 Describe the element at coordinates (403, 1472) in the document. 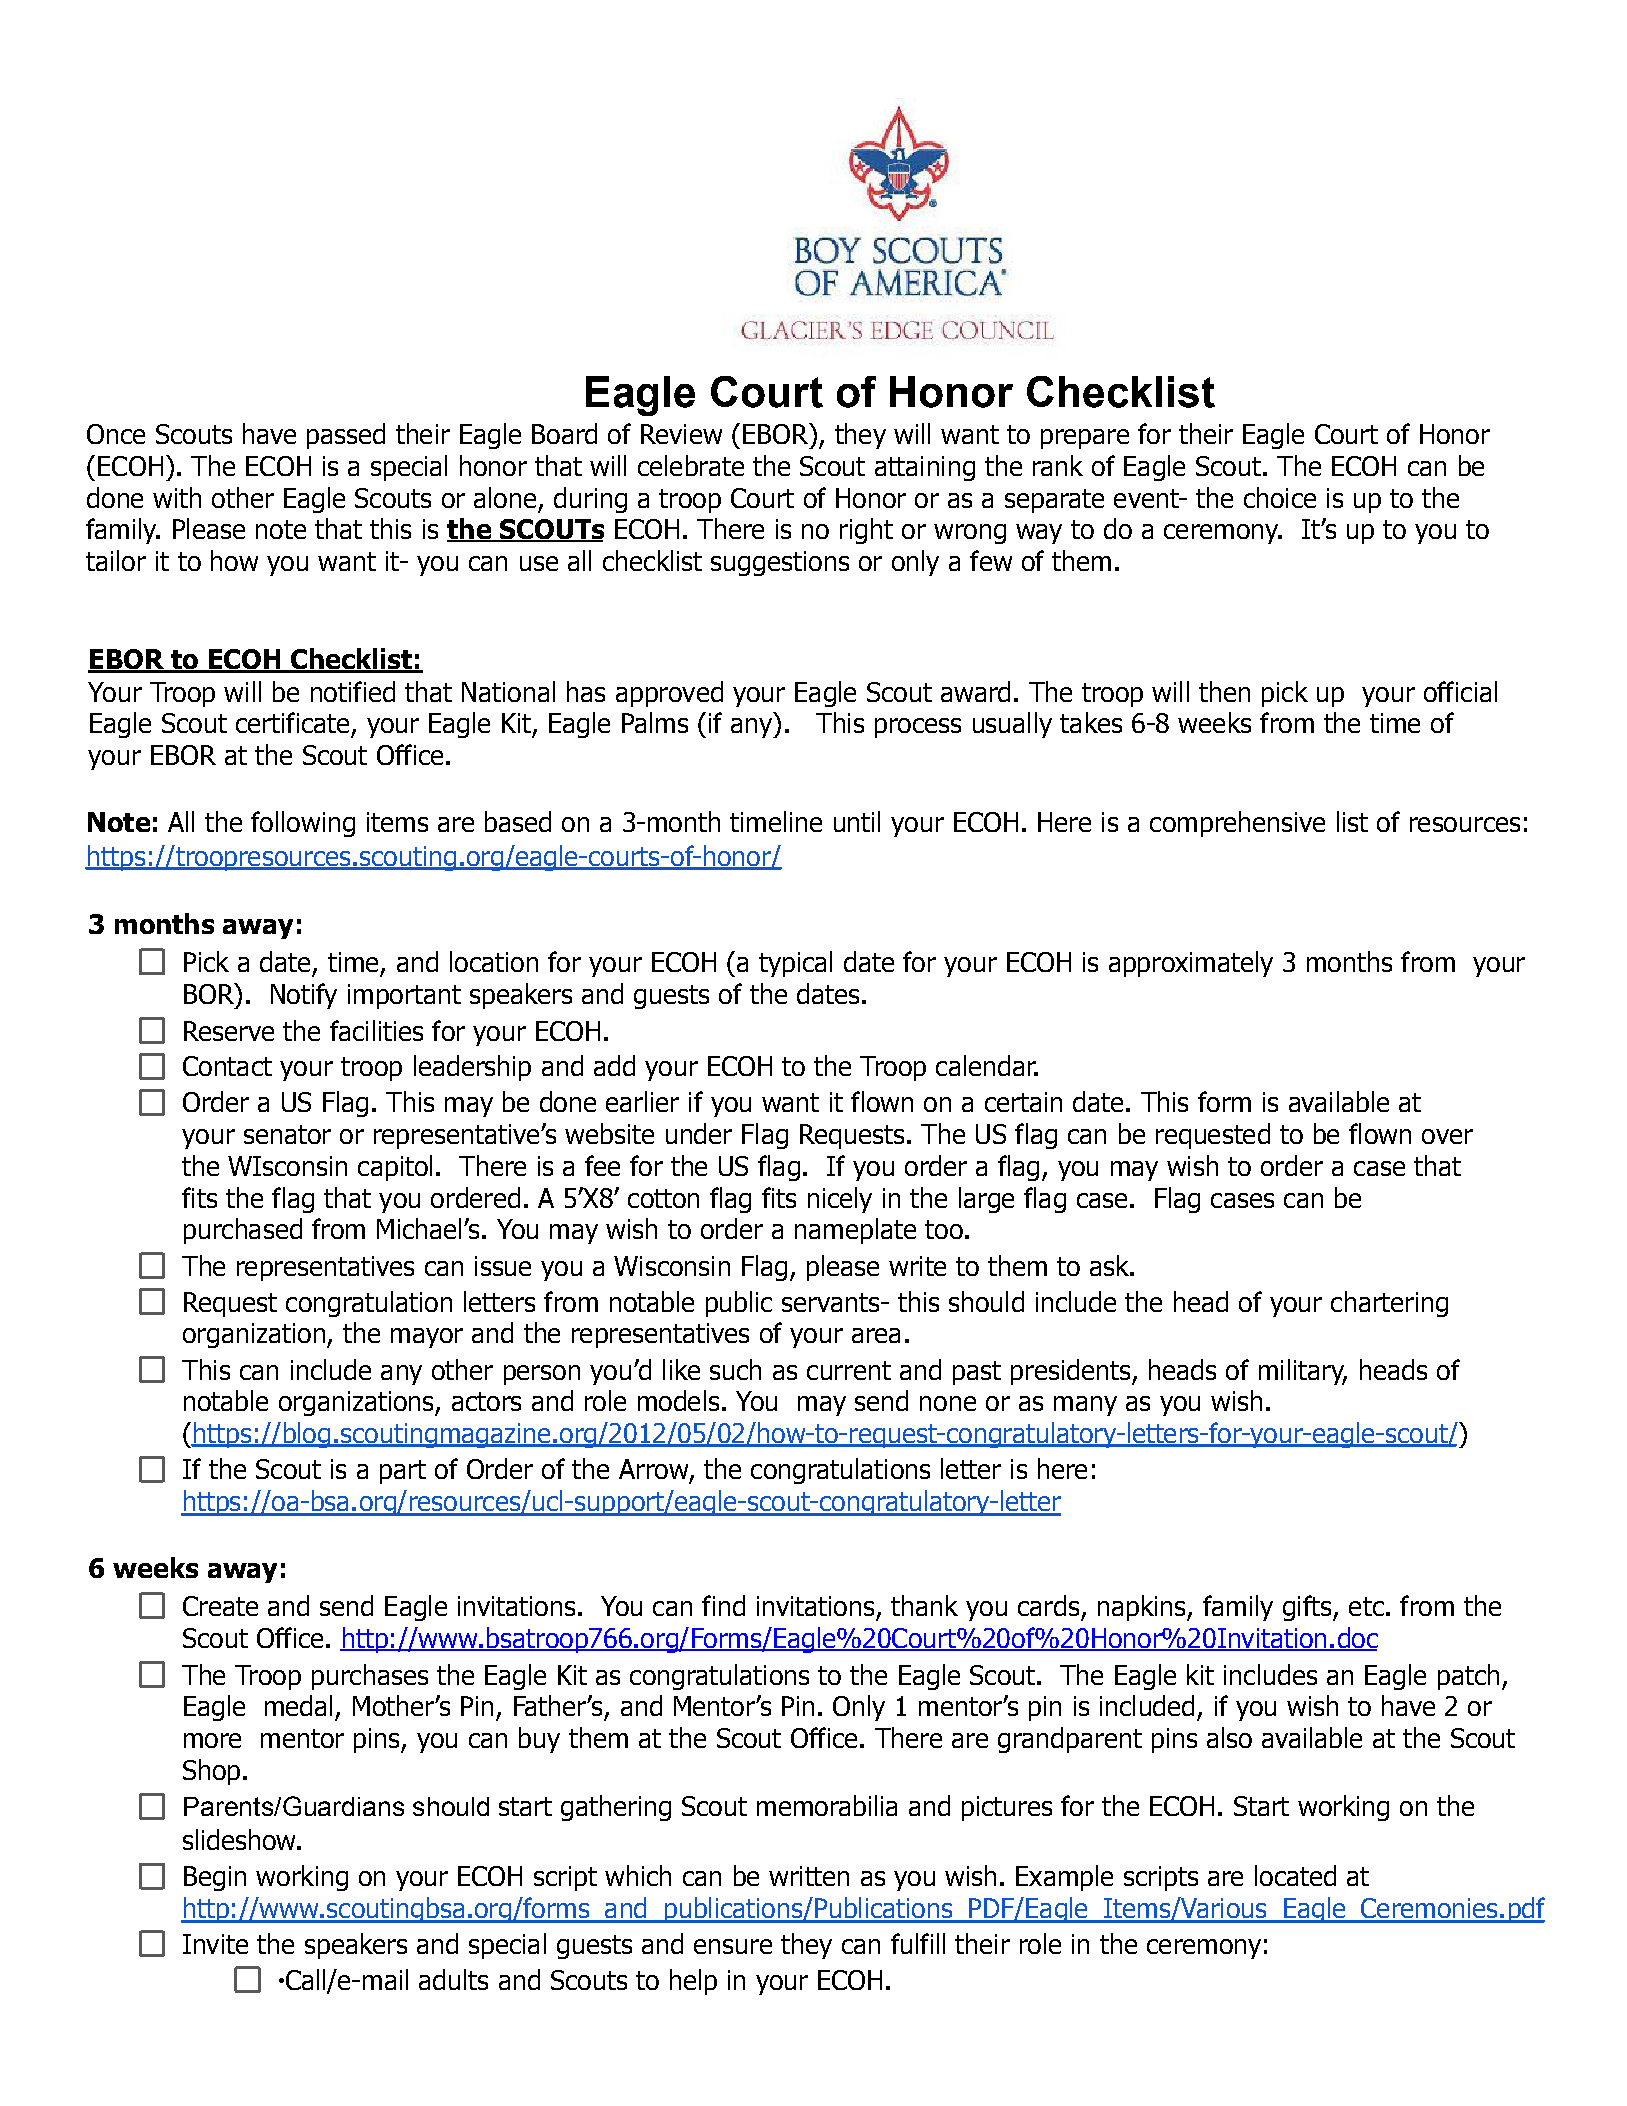

I see `part` at that location.
